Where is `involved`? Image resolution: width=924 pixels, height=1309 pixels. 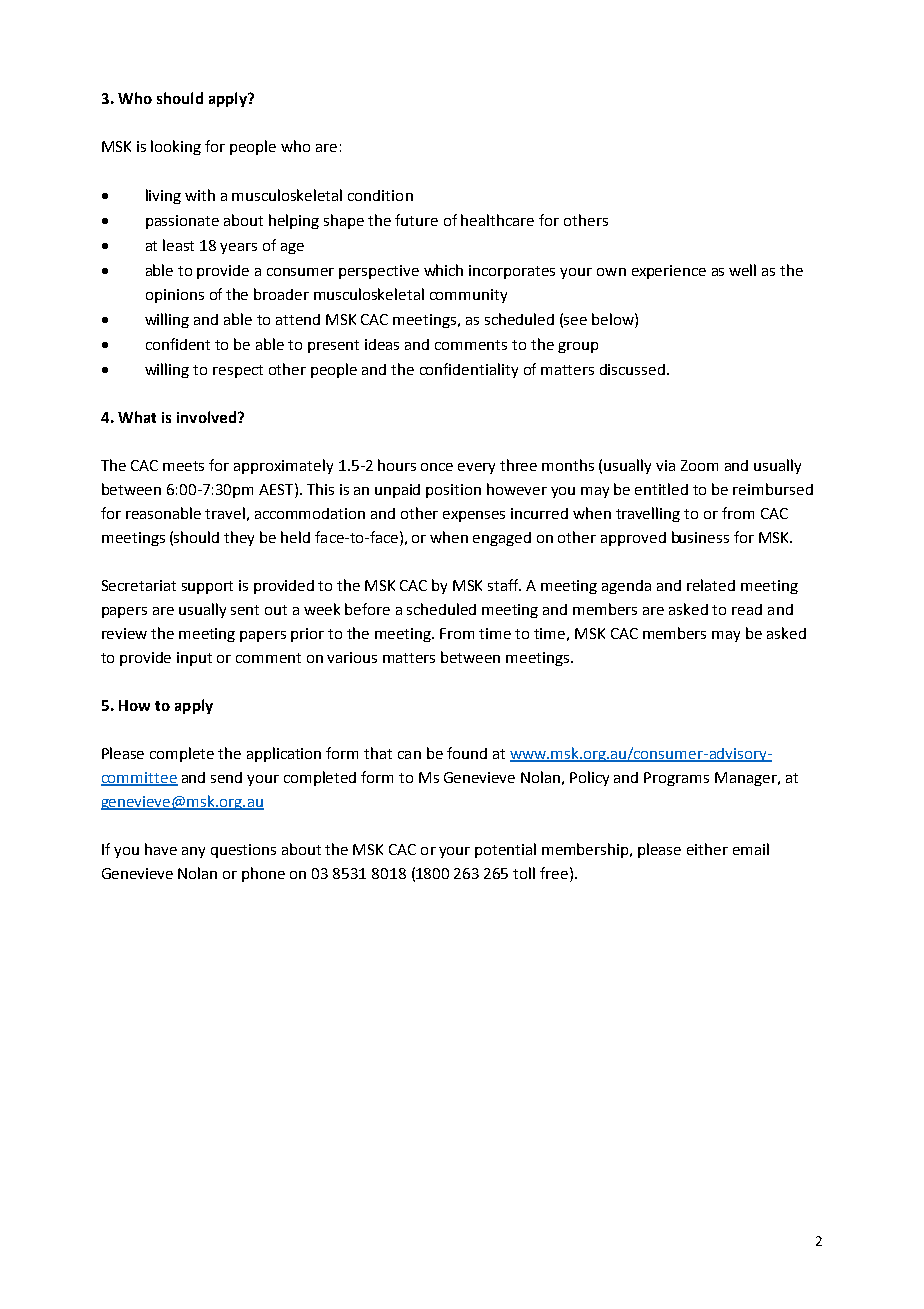 involved is located at coordinates (206, 417).
